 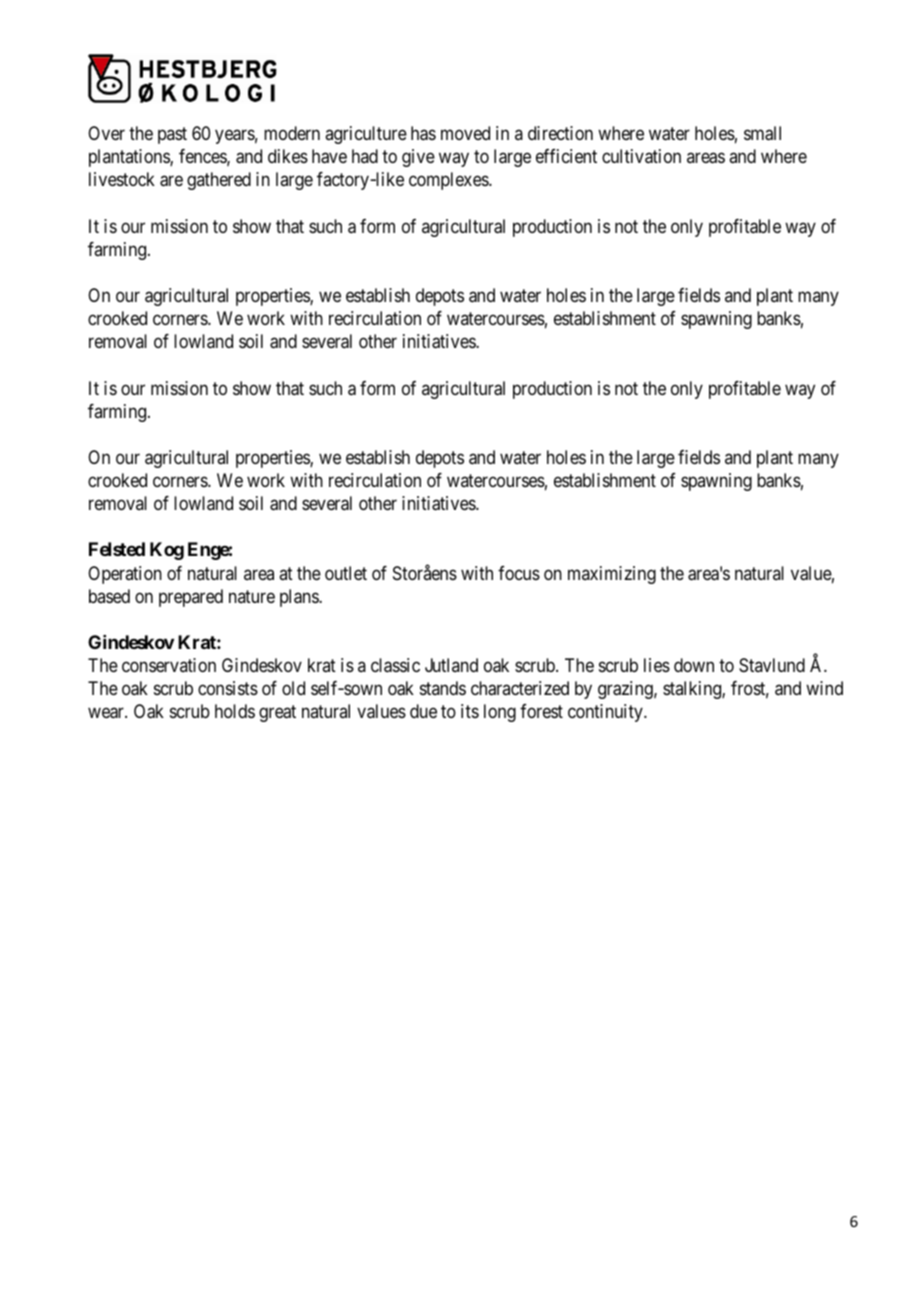 I want to click on gathered, so click(x=219, y=181).
